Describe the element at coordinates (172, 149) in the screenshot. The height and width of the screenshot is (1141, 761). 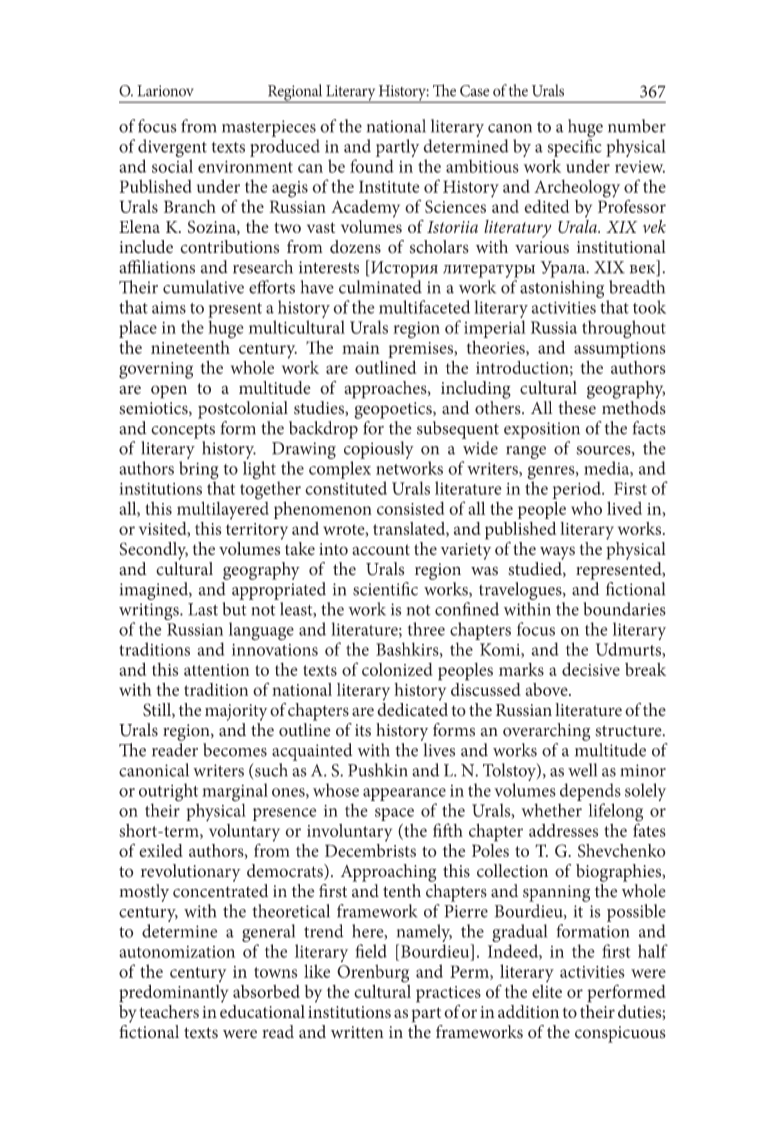
I see `divergent` at that location.
